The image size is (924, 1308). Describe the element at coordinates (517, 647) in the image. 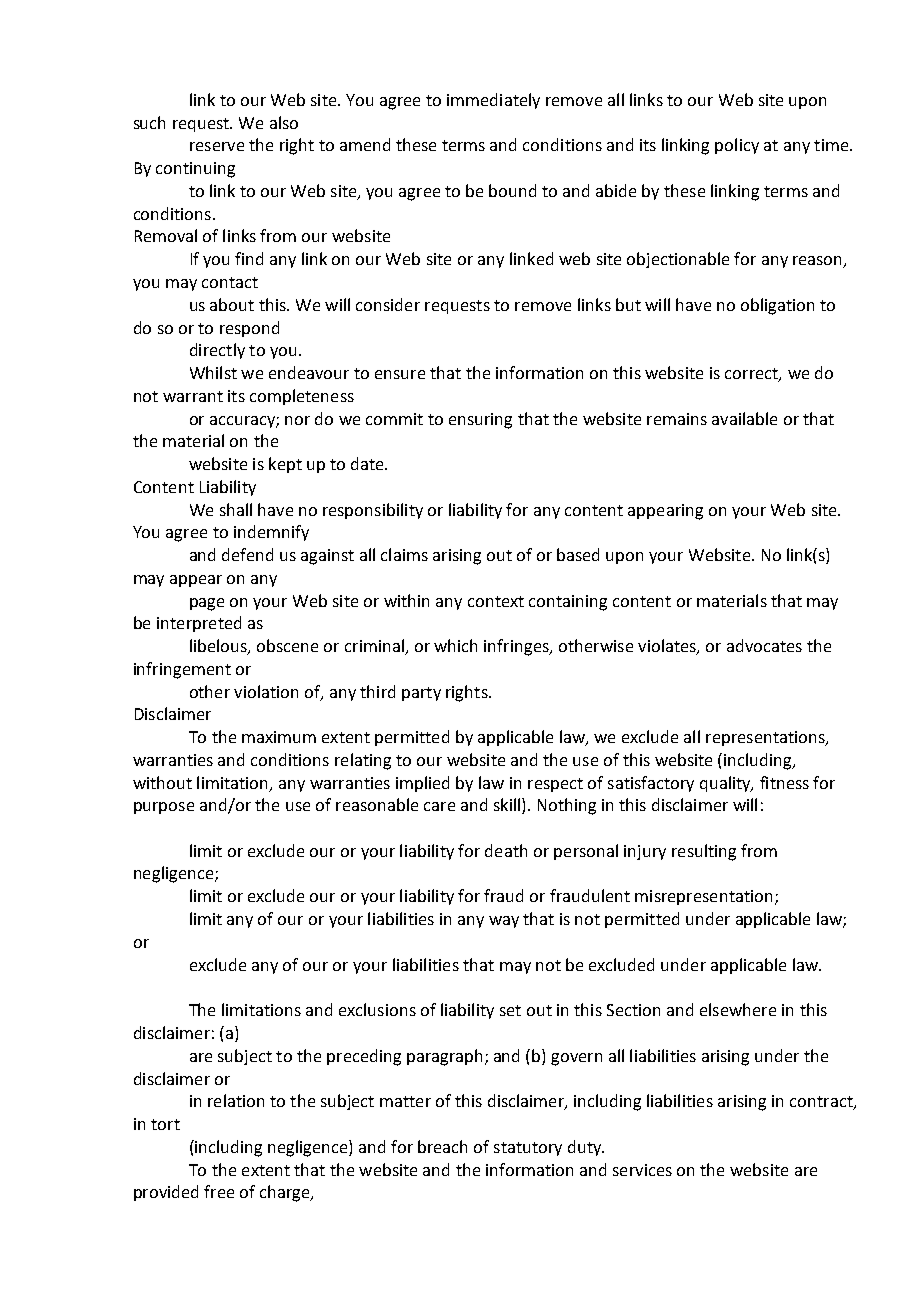

I see `infringes` at that location.
